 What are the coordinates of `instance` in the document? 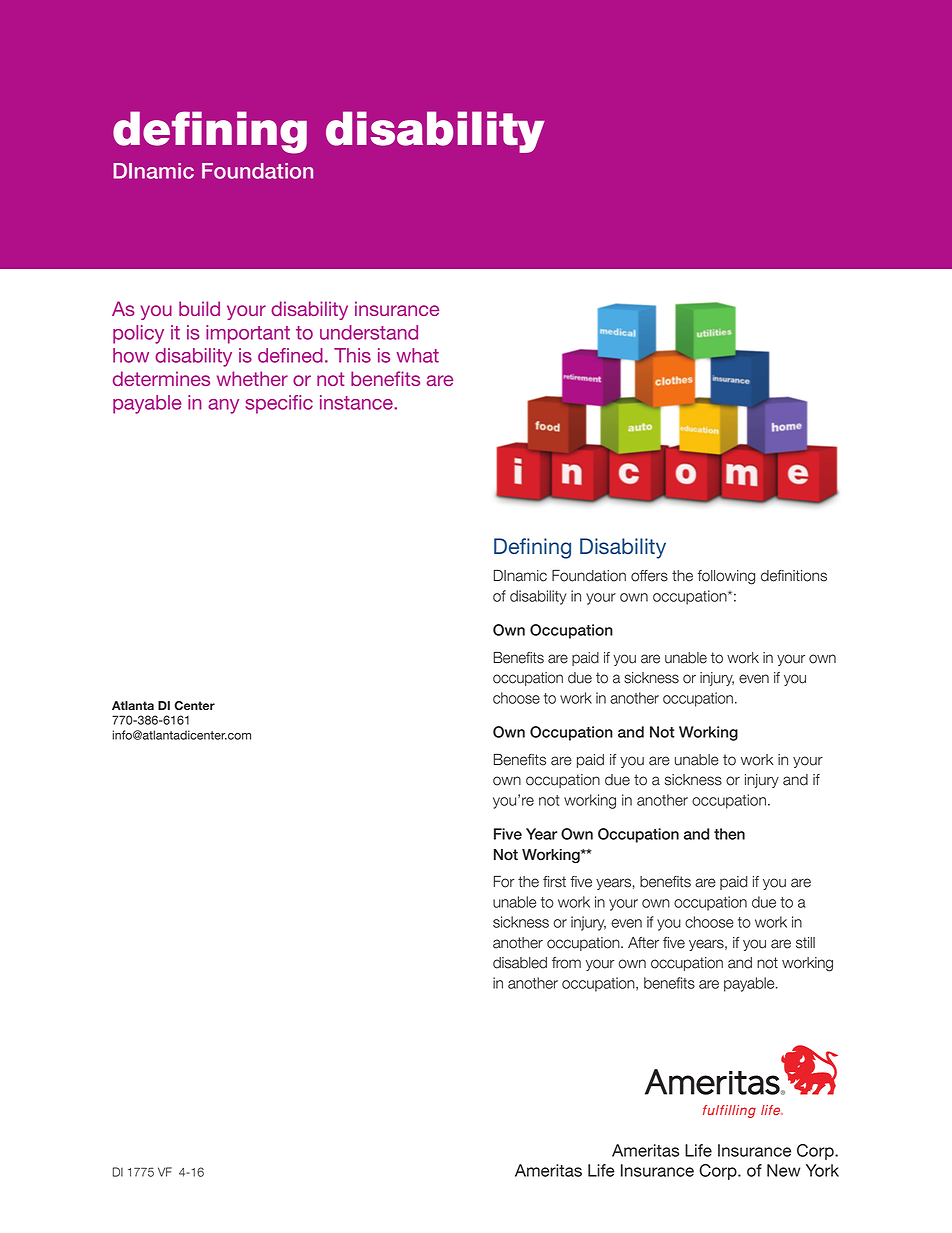 It's located at (357, 402).
